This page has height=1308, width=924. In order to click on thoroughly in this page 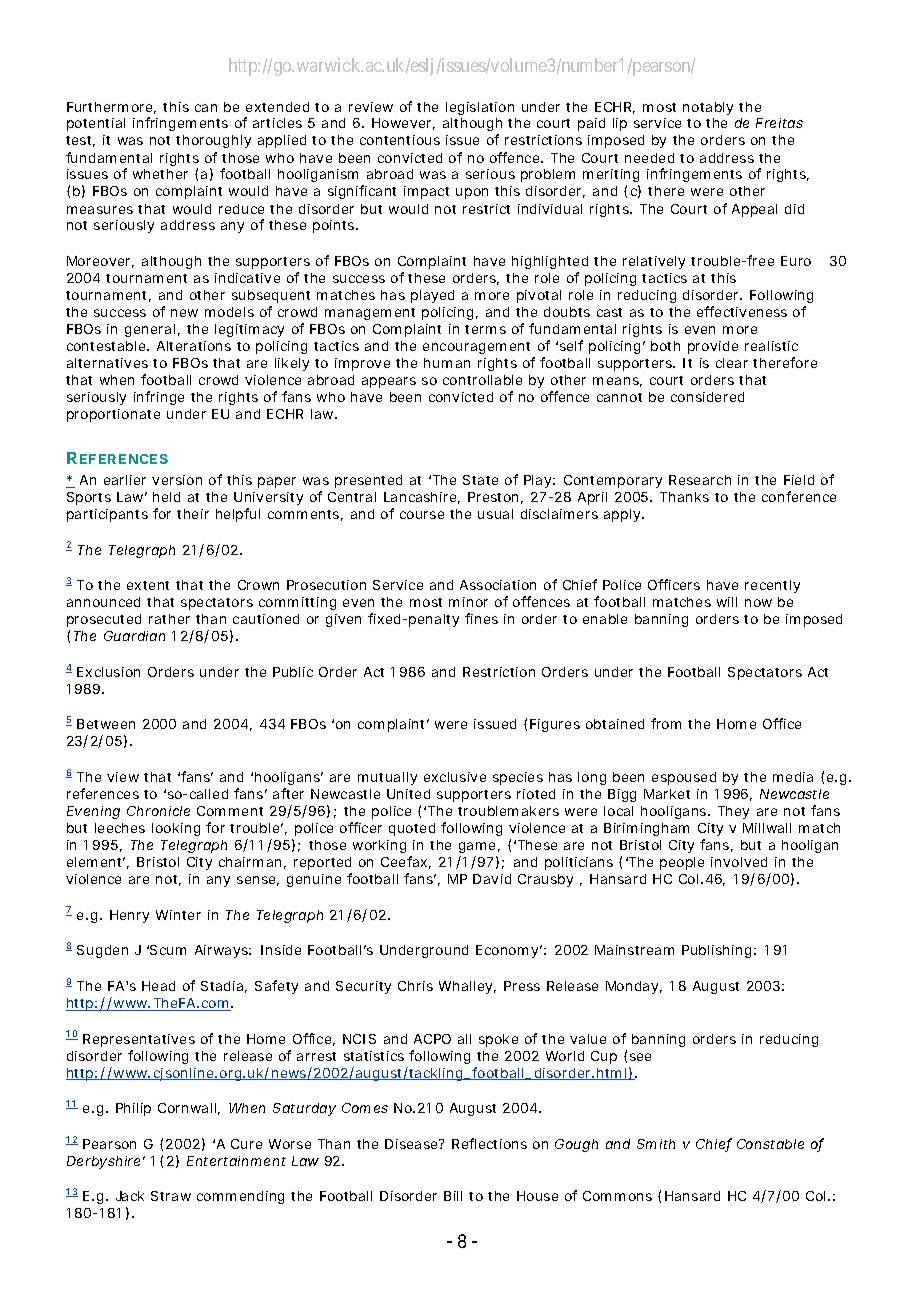, I will do `click(213, 141)`.
